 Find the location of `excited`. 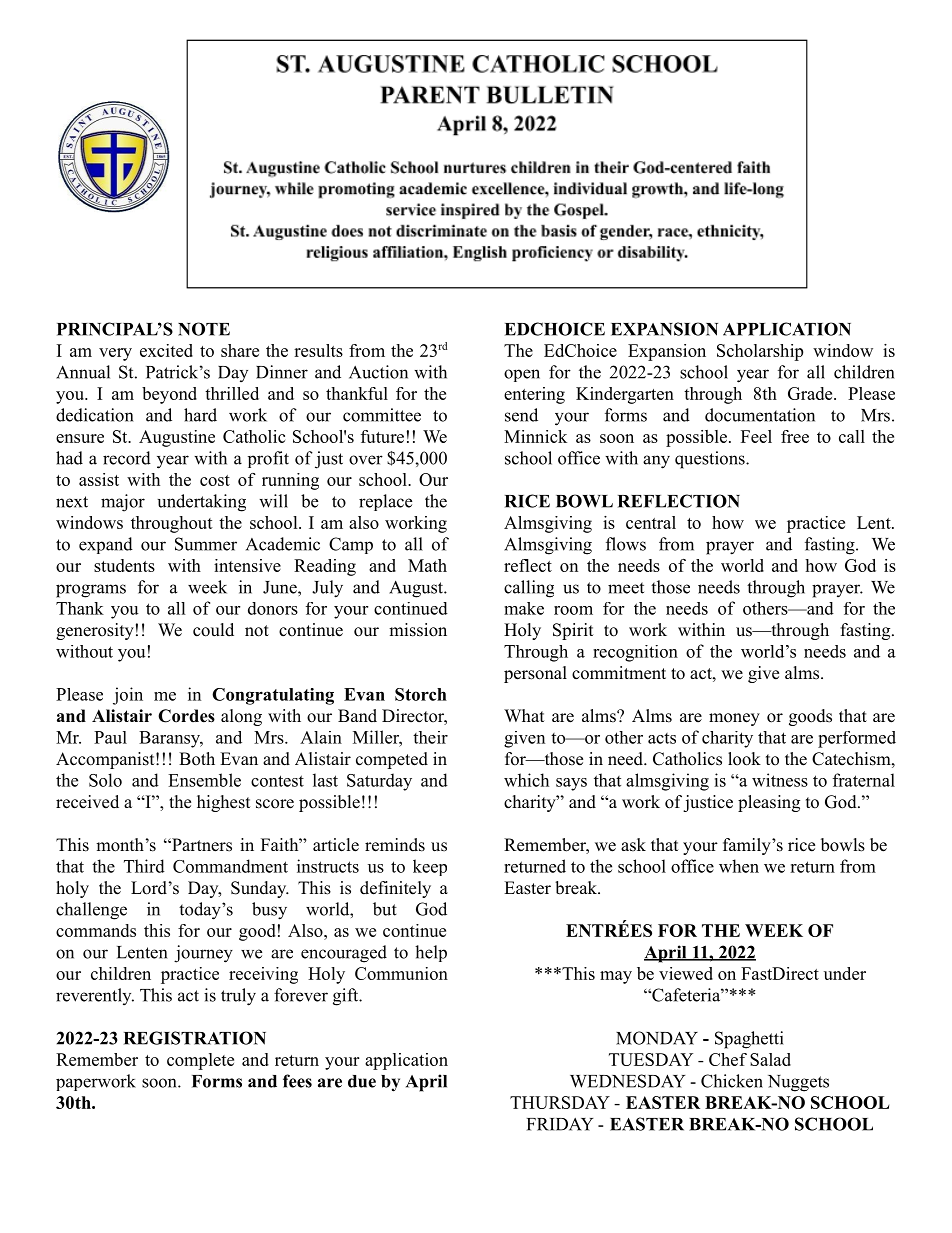

excited is located at coordinates (166, 350).
